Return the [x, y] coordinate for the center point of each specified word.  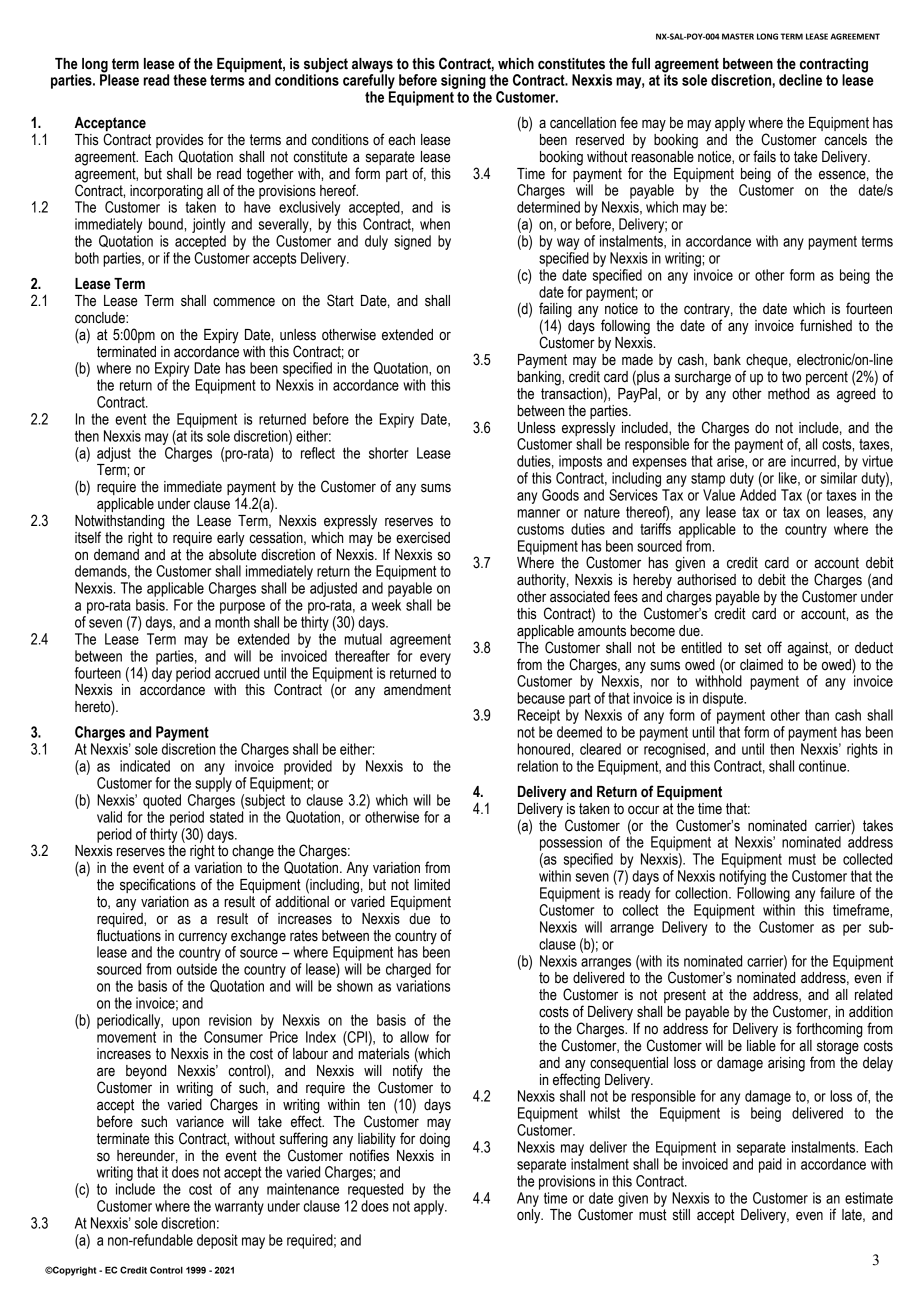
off [774, 647]
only [530, 1216]
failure [837, 893]
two [791, 377]
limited [432, 885]
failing [555, 311]
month [232, 622]
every [435, 659]
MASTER [738, 36]
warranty [239, 1208]
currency [203, 939]
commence [244, 302]
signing [463, 81]
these [190, 80]
